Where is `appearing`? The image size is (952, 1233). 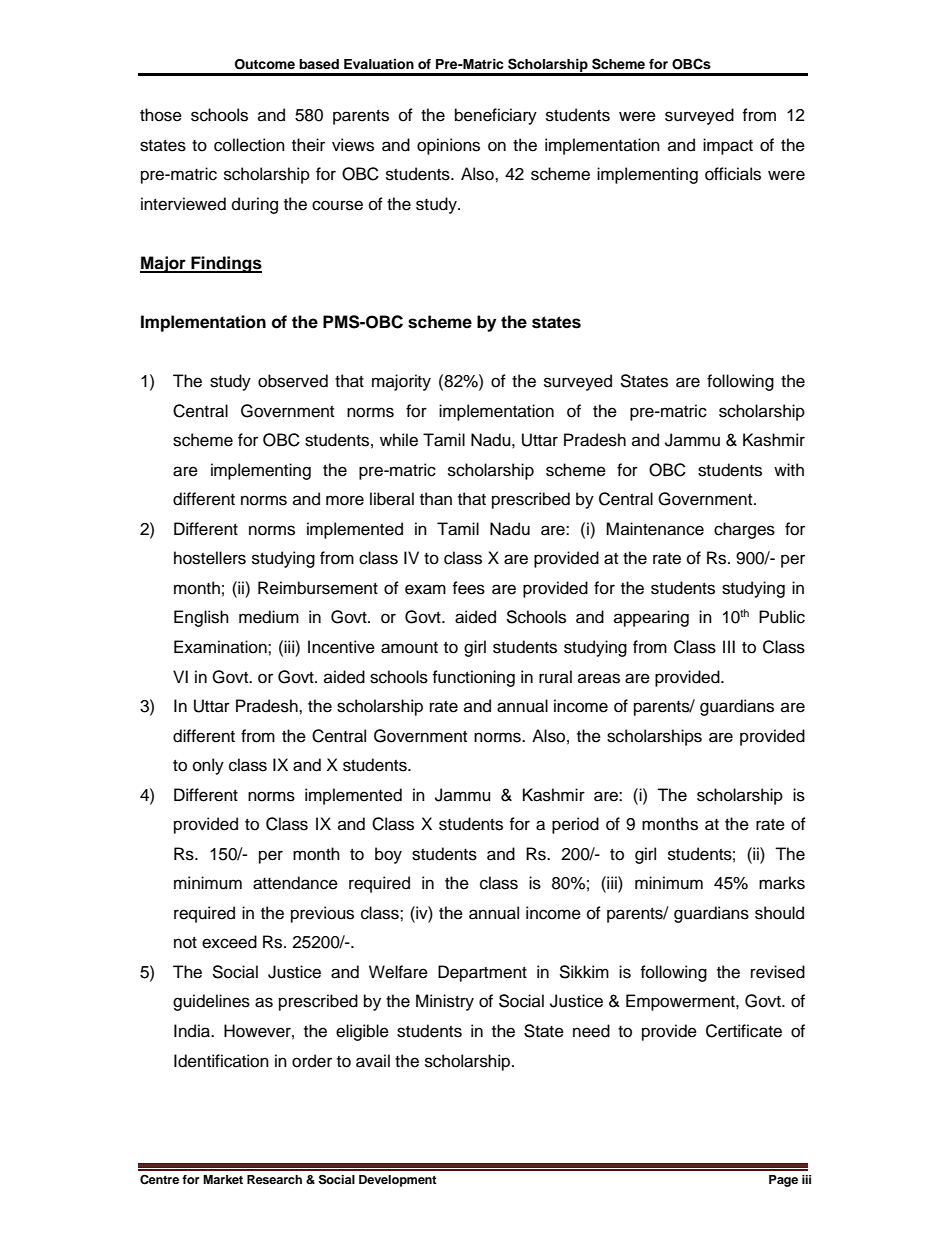 appearing is located at coordinates (651, 618).
